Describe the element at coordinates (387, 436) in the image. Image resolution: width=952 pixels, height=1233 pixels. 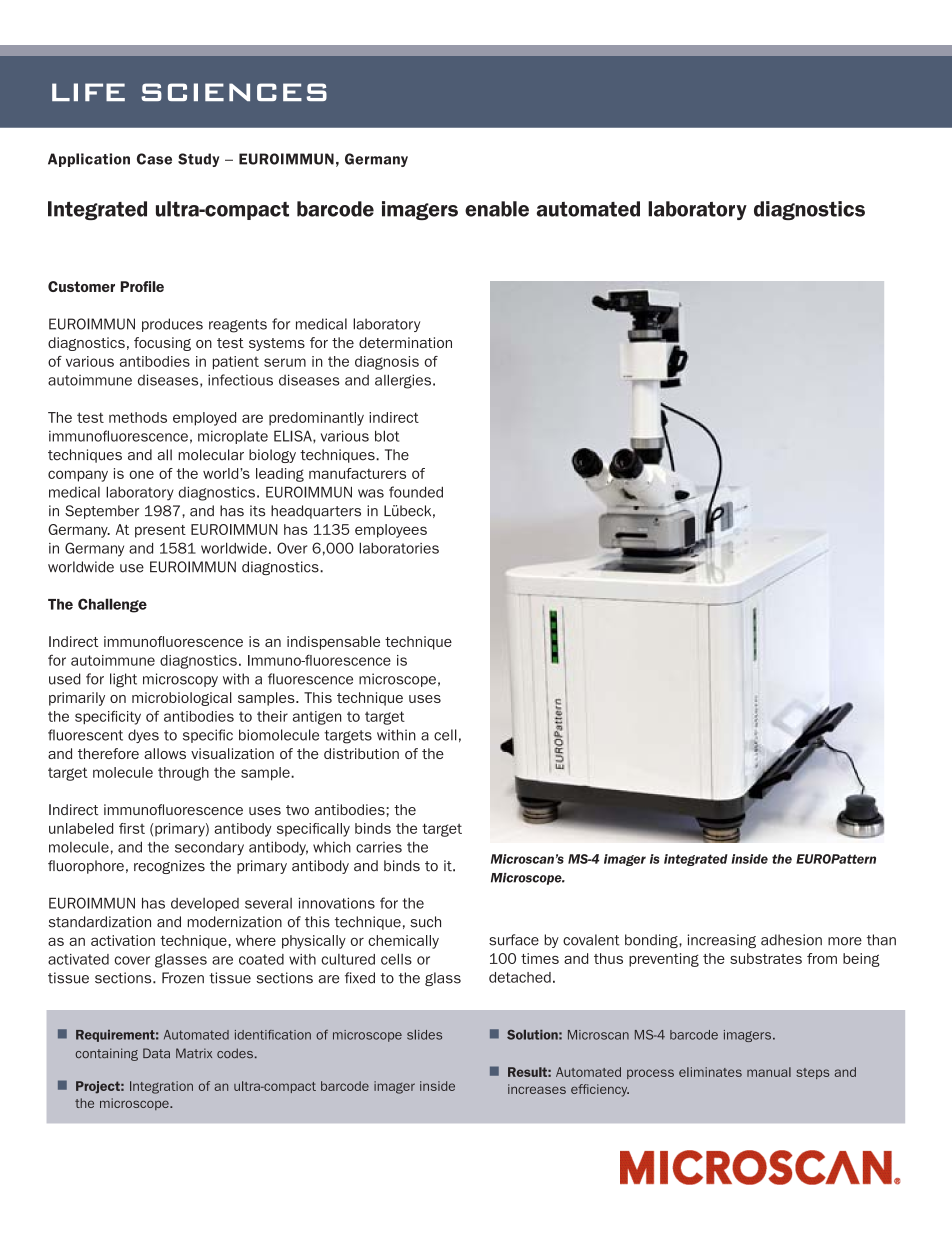
I see `blot` at that location.
